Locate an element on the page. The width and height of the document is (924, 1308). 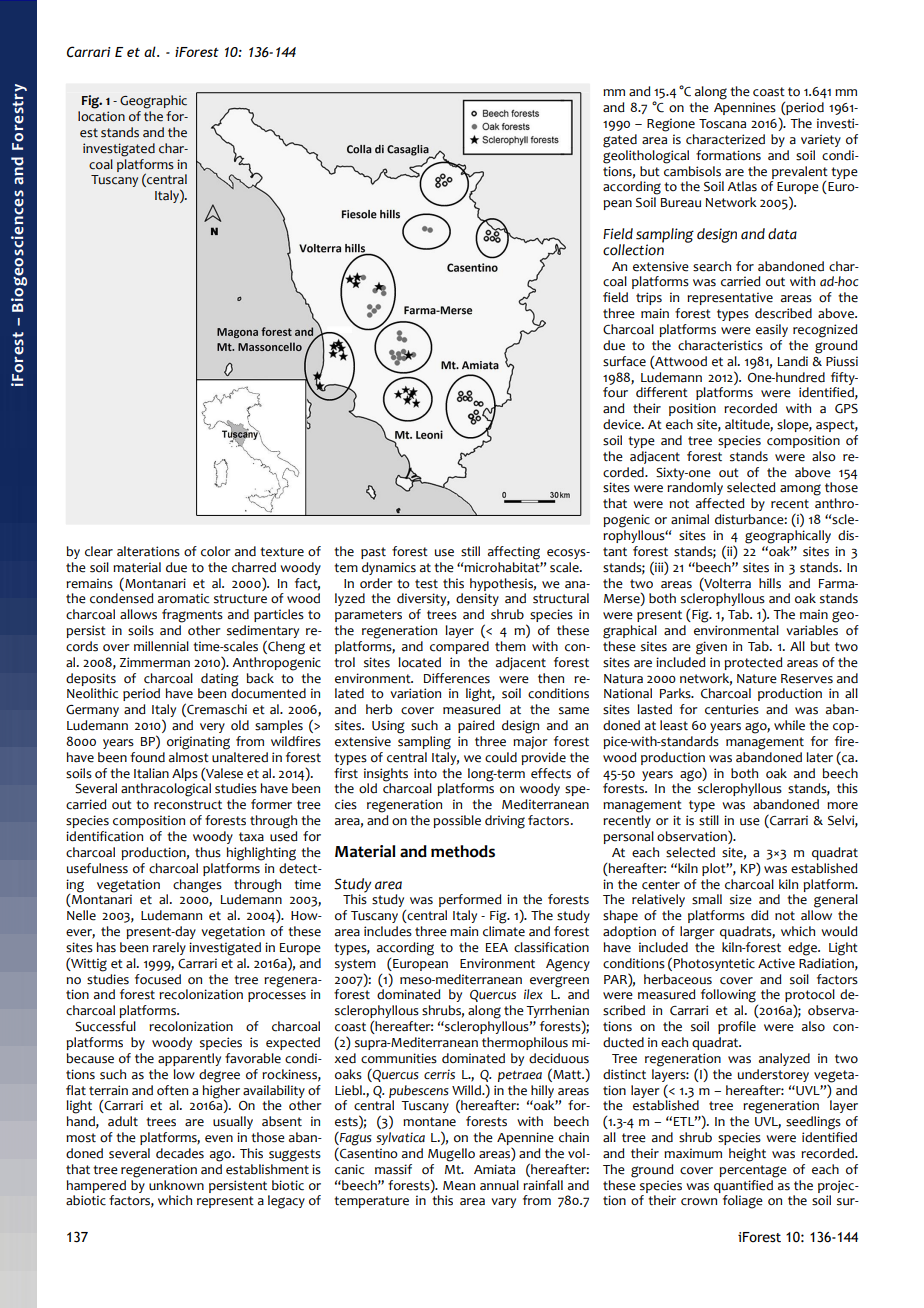
later is located at coordinates (819, 757).
